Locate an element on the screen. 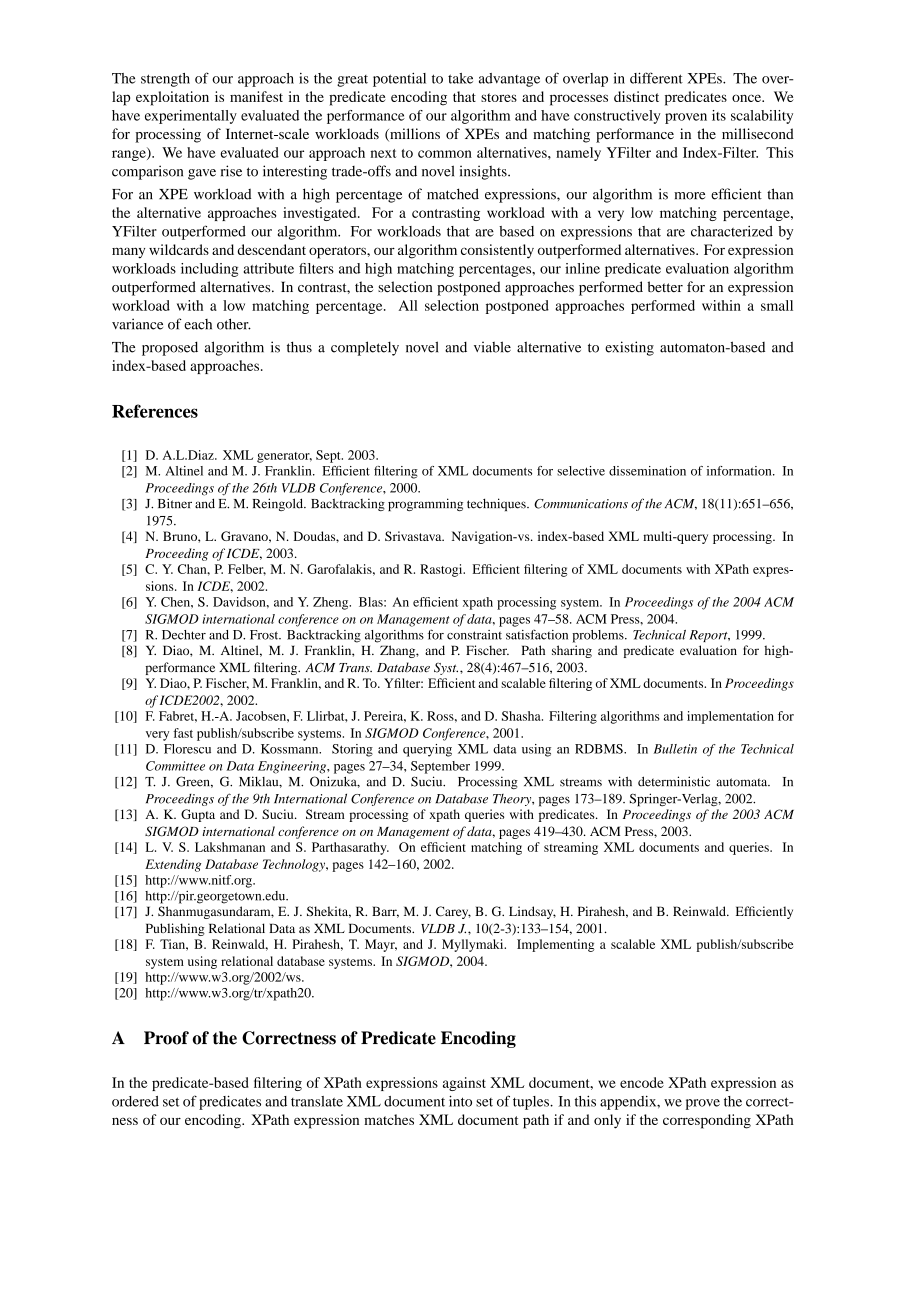  take is located at coordinates (460, 78).
